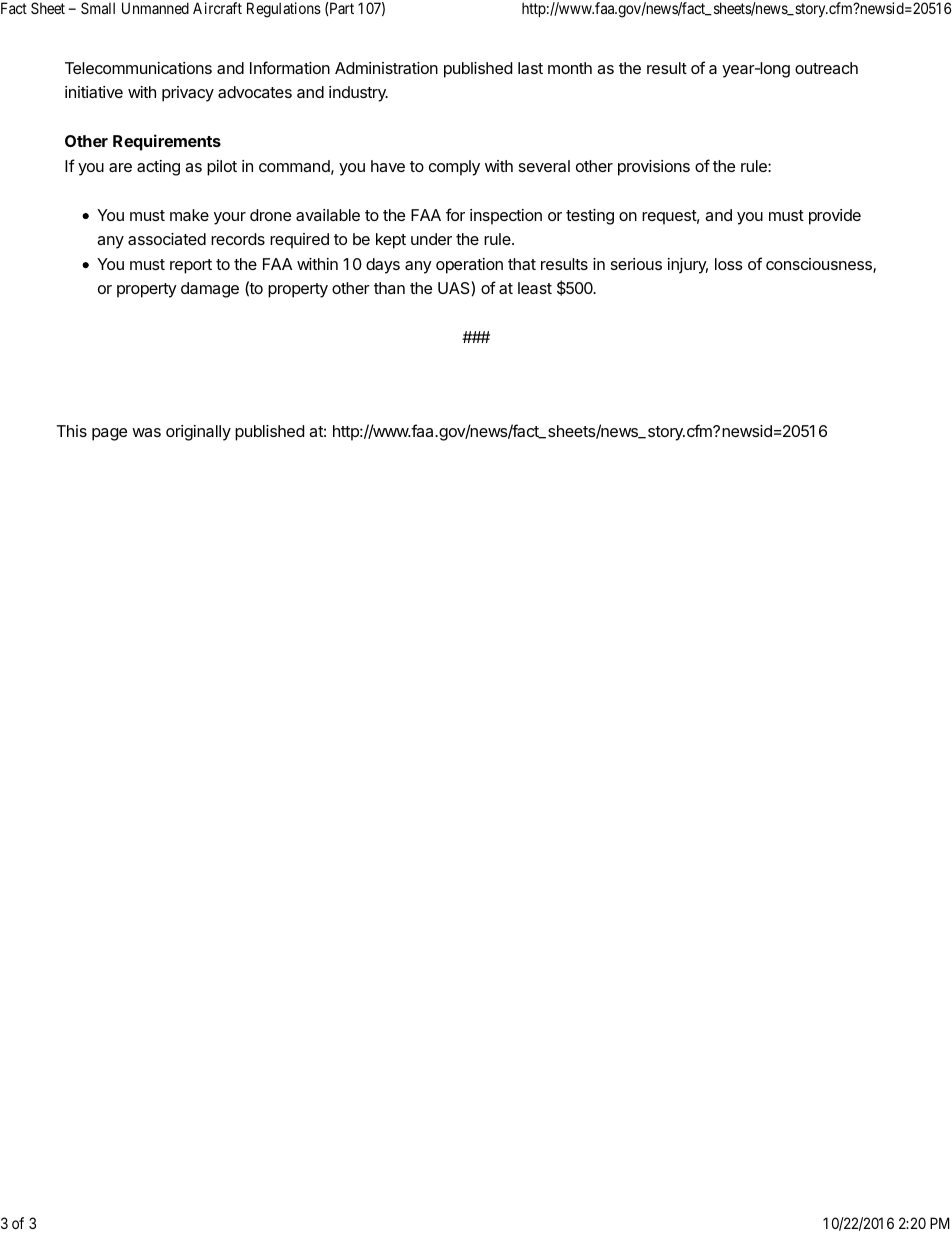 This screenshot has width=952, height=1233. What do you see at coordinates (189, 215) in the screenshot?
I see `make` at bounding box center [189, 215].
